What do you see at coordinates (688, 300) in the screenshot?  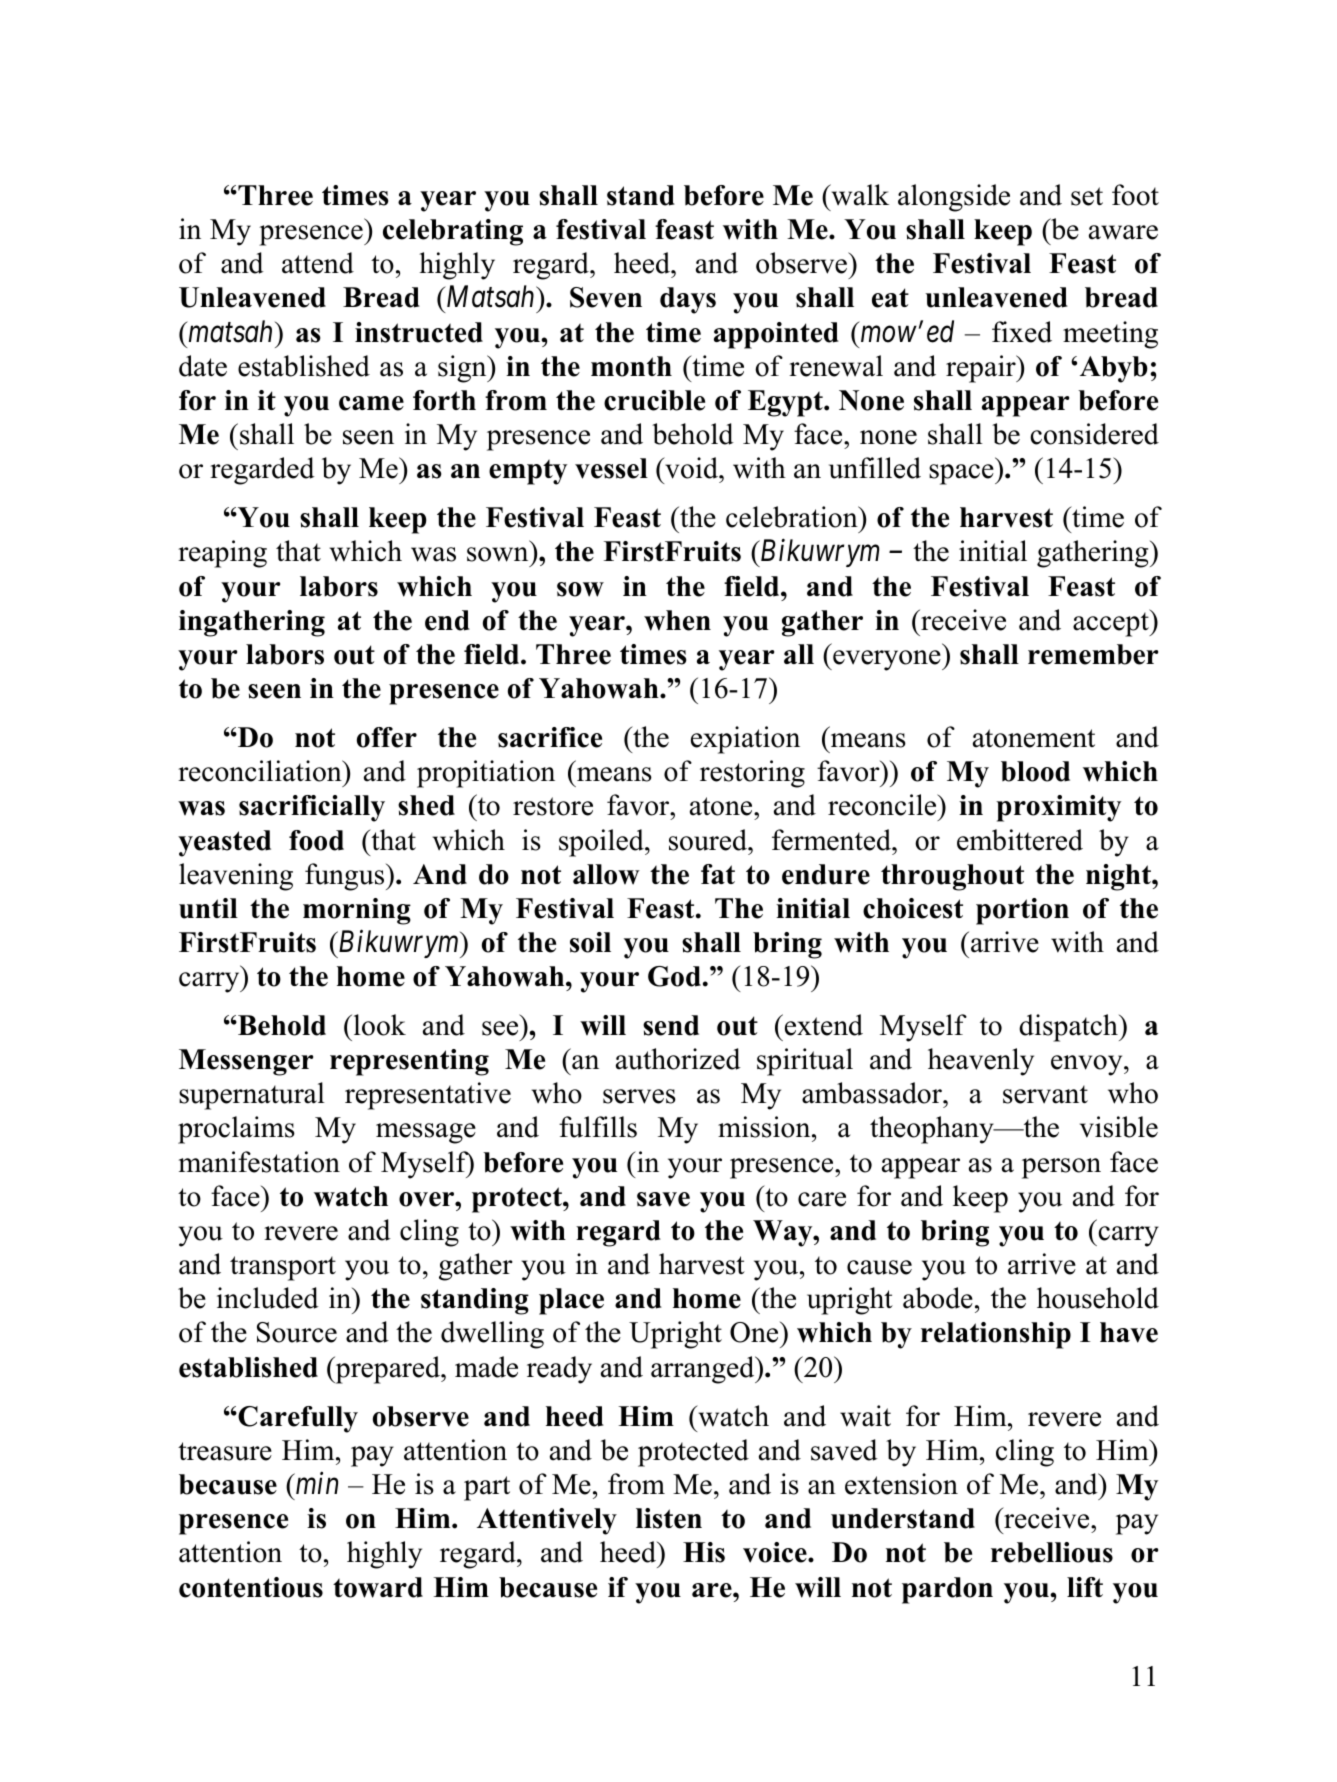 I see `days` at bounding box center [688, 300].
